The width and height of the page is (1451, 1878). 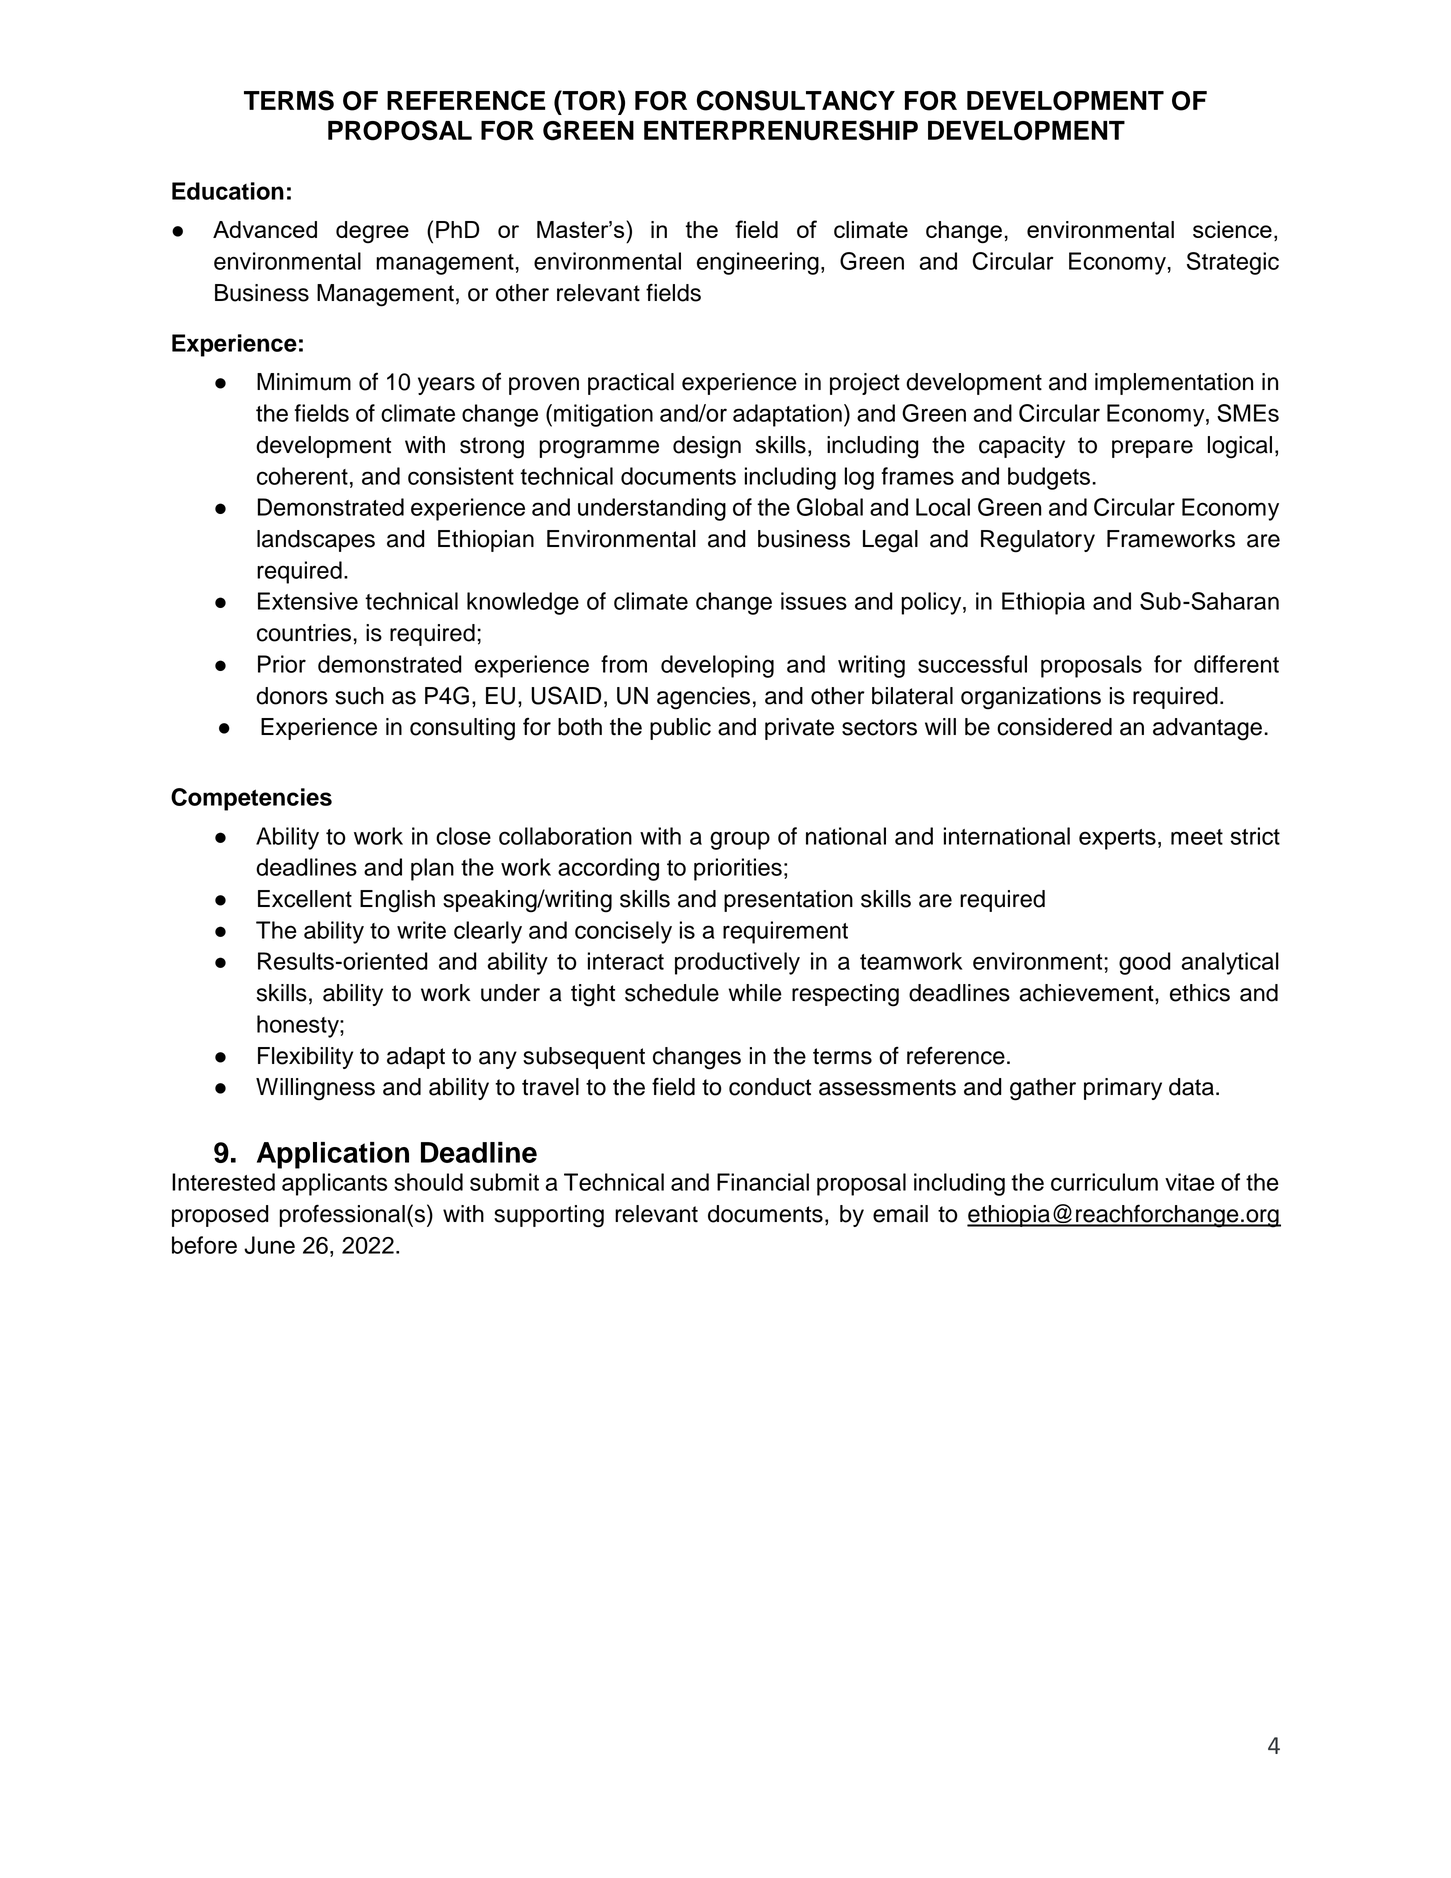 What do you see at coordinates (305, 899) in the page?
I see `Excellent` at bounding box center [305, 899].
